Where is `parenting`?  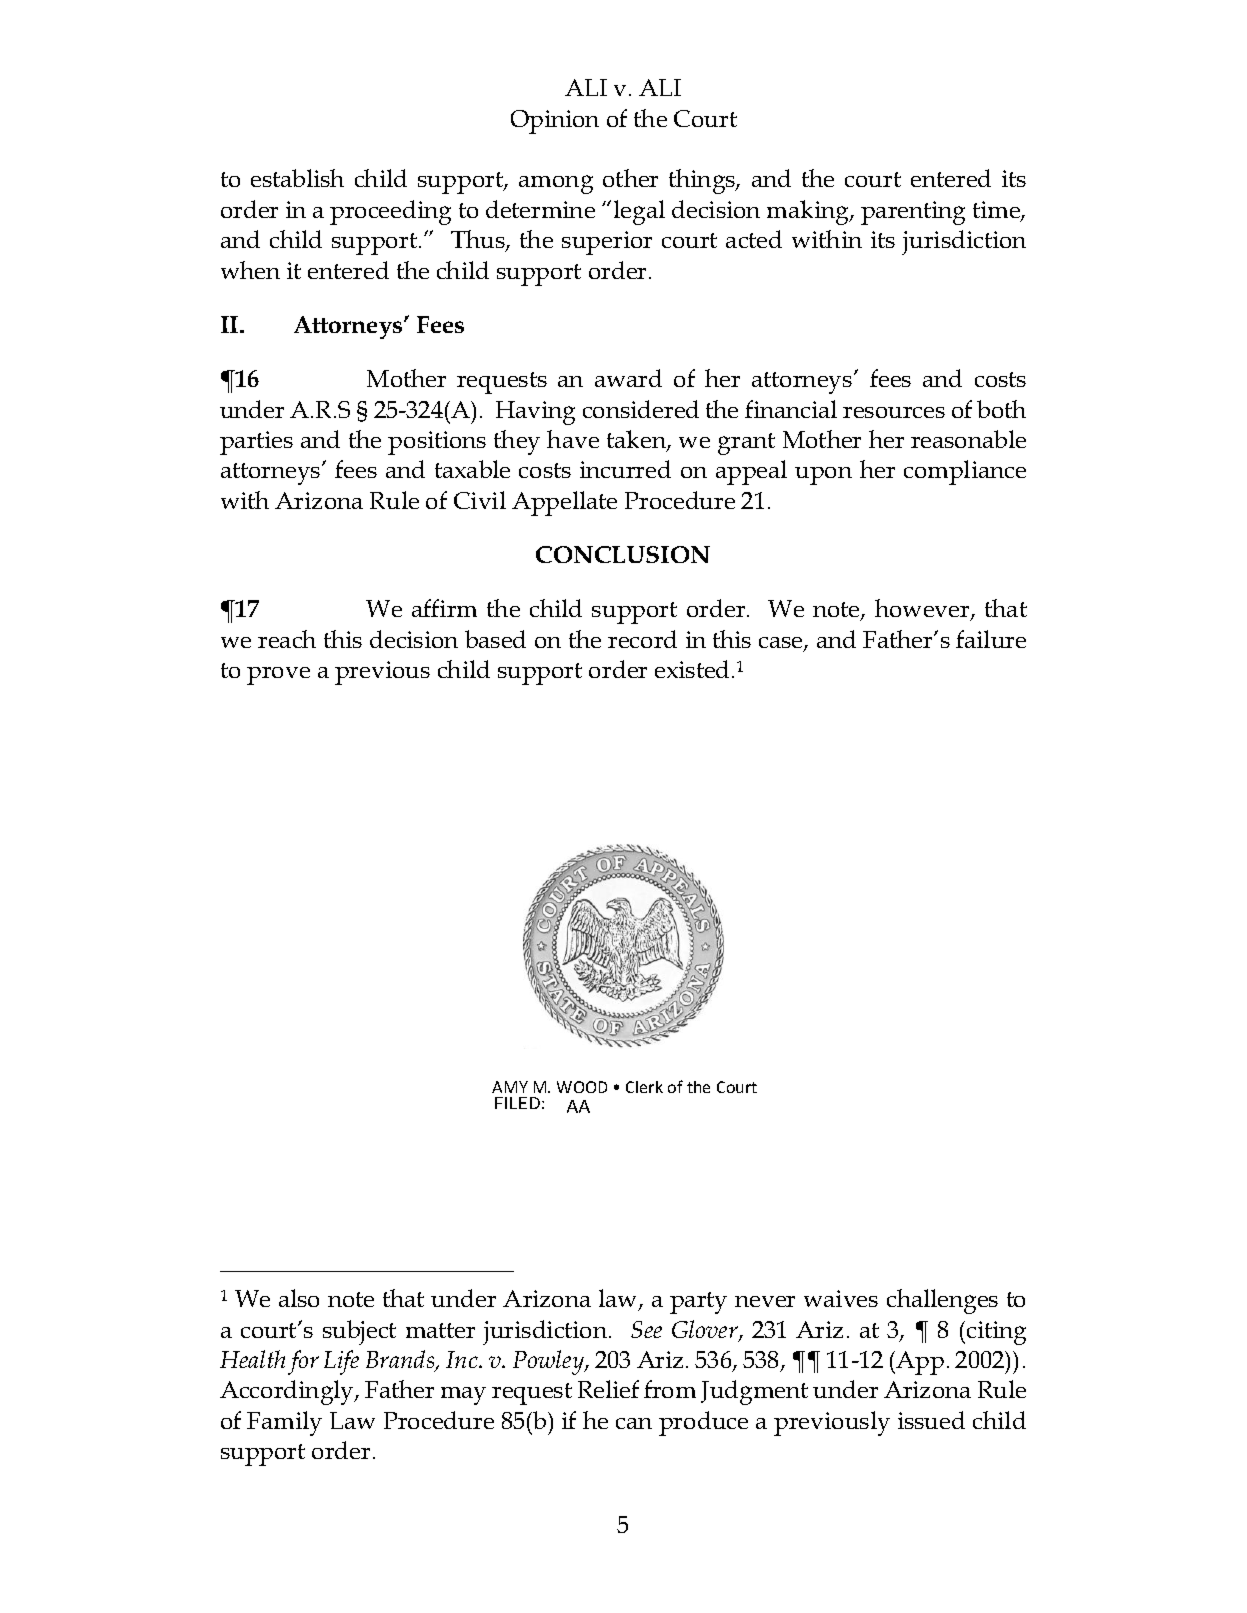
parenting is located at coordinates (913, 213).
